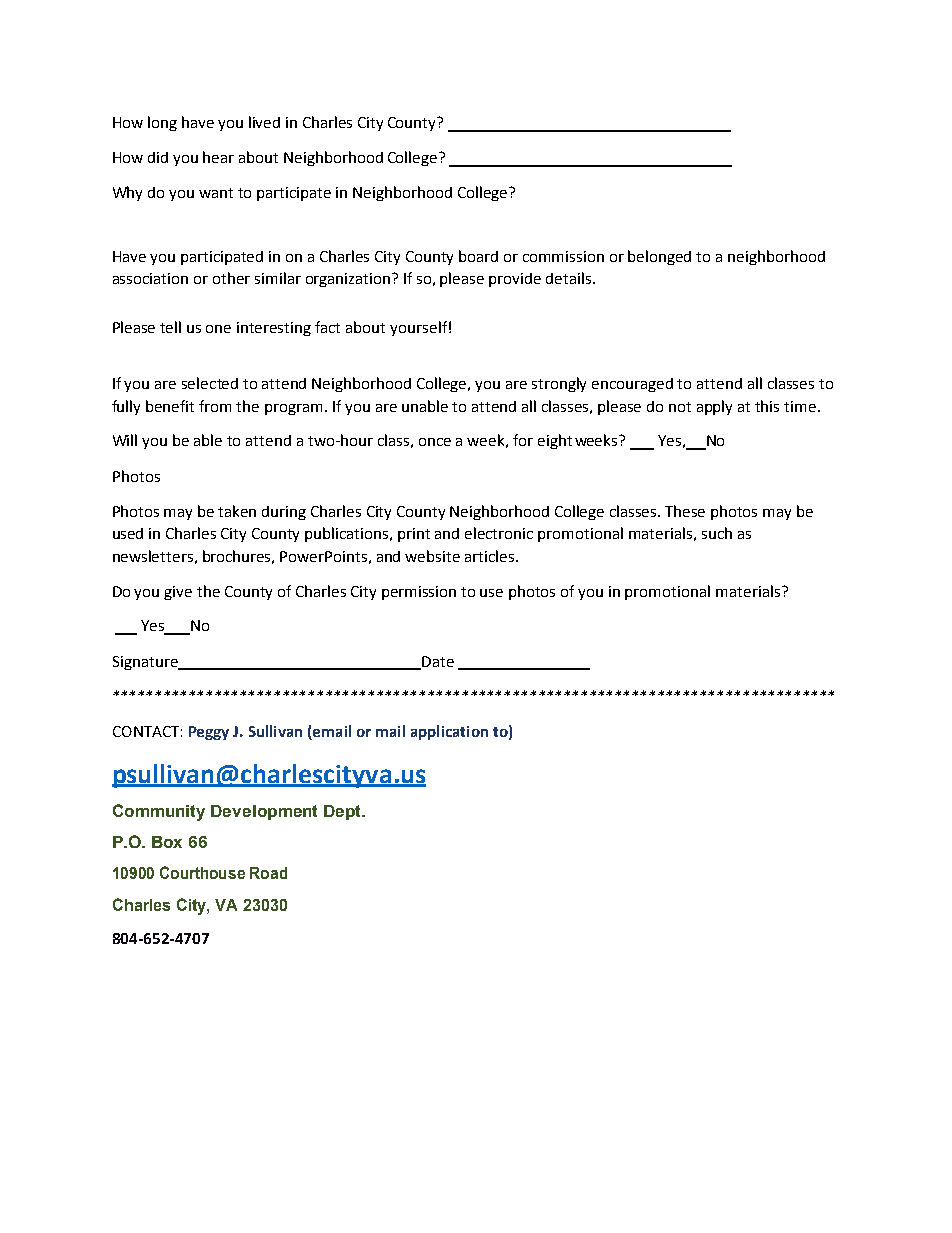  Describe the element at coordinates (202, 872) in the screenshot. I see `Courthouse` at that location.
